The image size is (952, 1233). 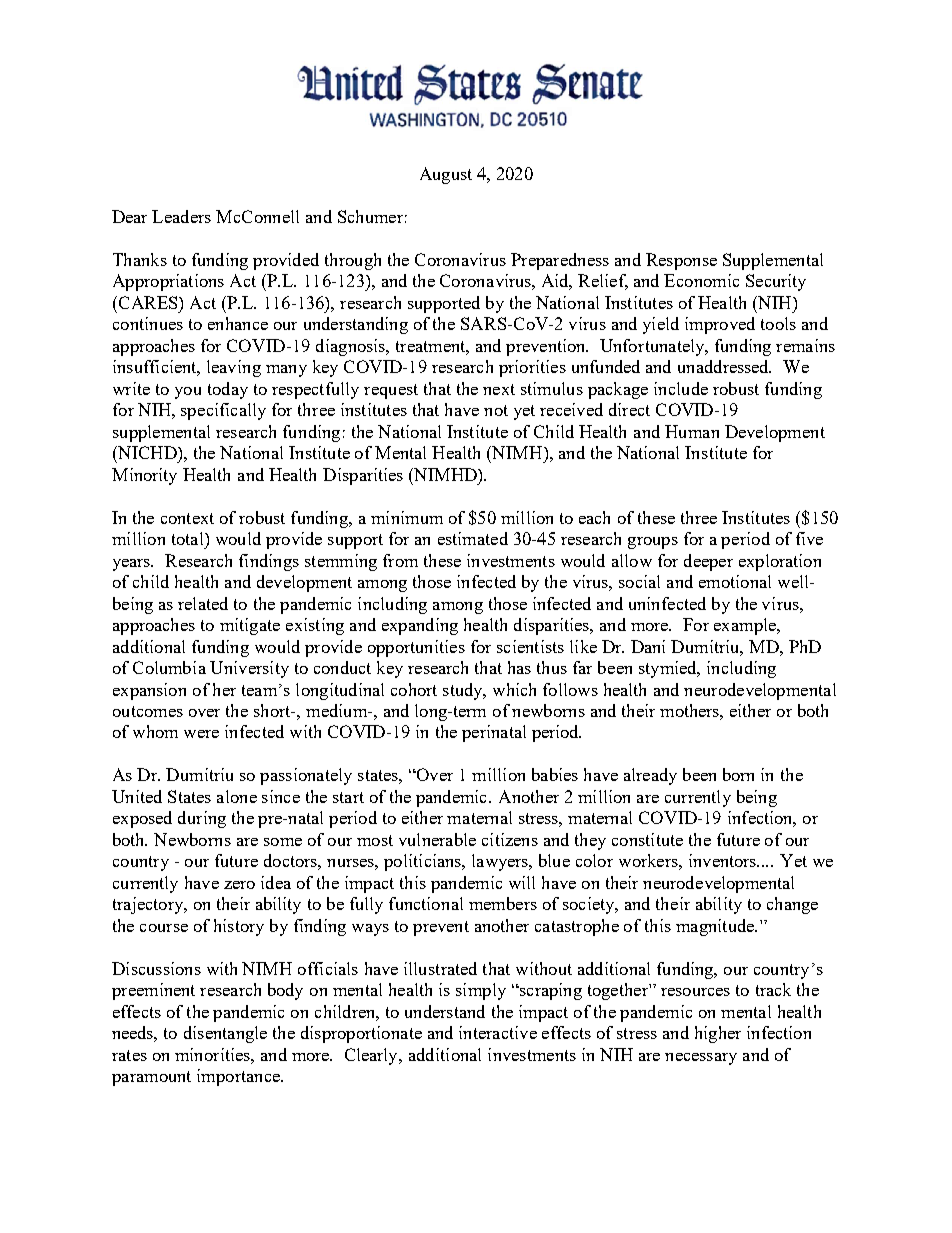 I want to click on related, so click(x=203, y=603).
